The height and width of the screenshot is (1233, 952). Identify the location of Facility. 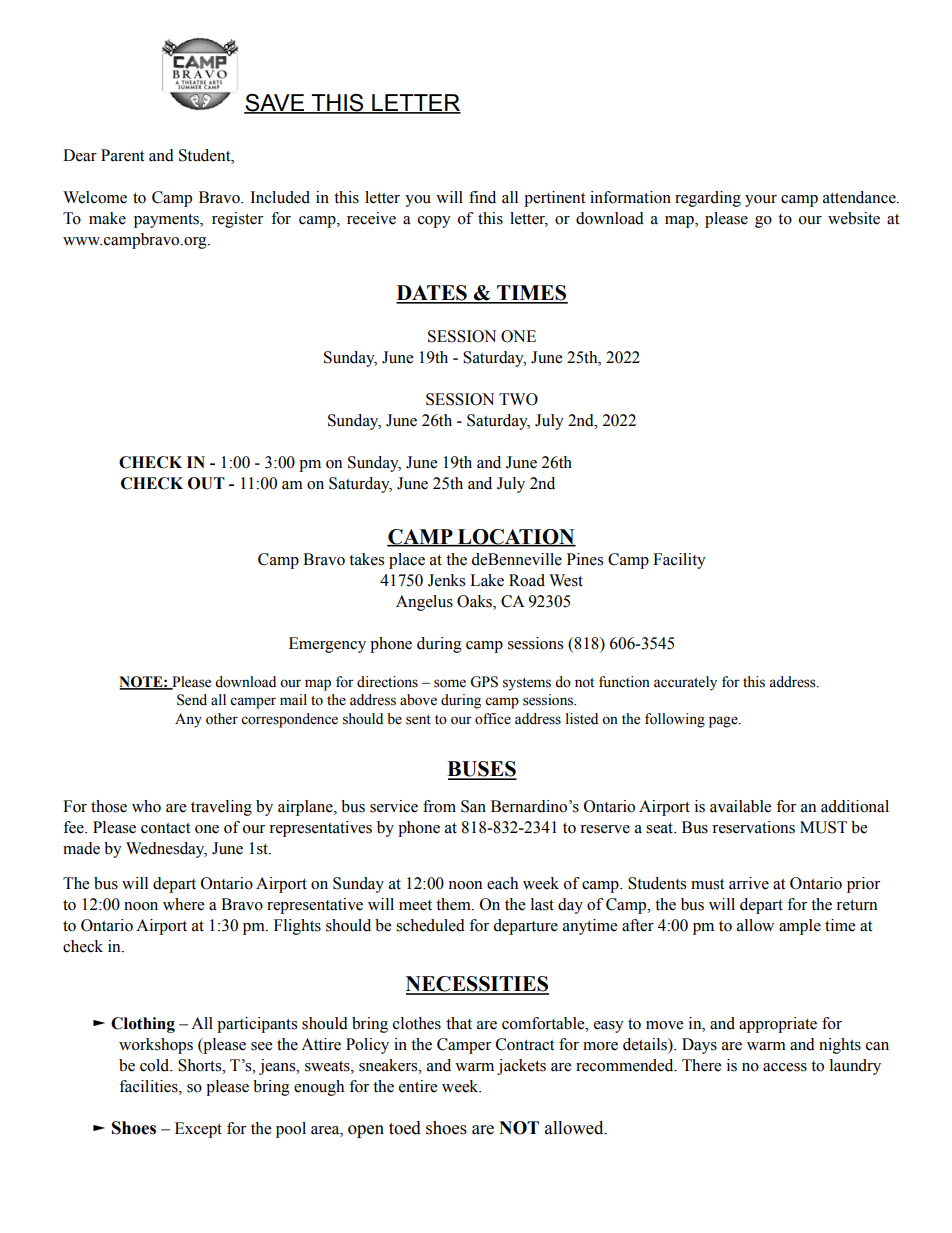
(679, 561).
